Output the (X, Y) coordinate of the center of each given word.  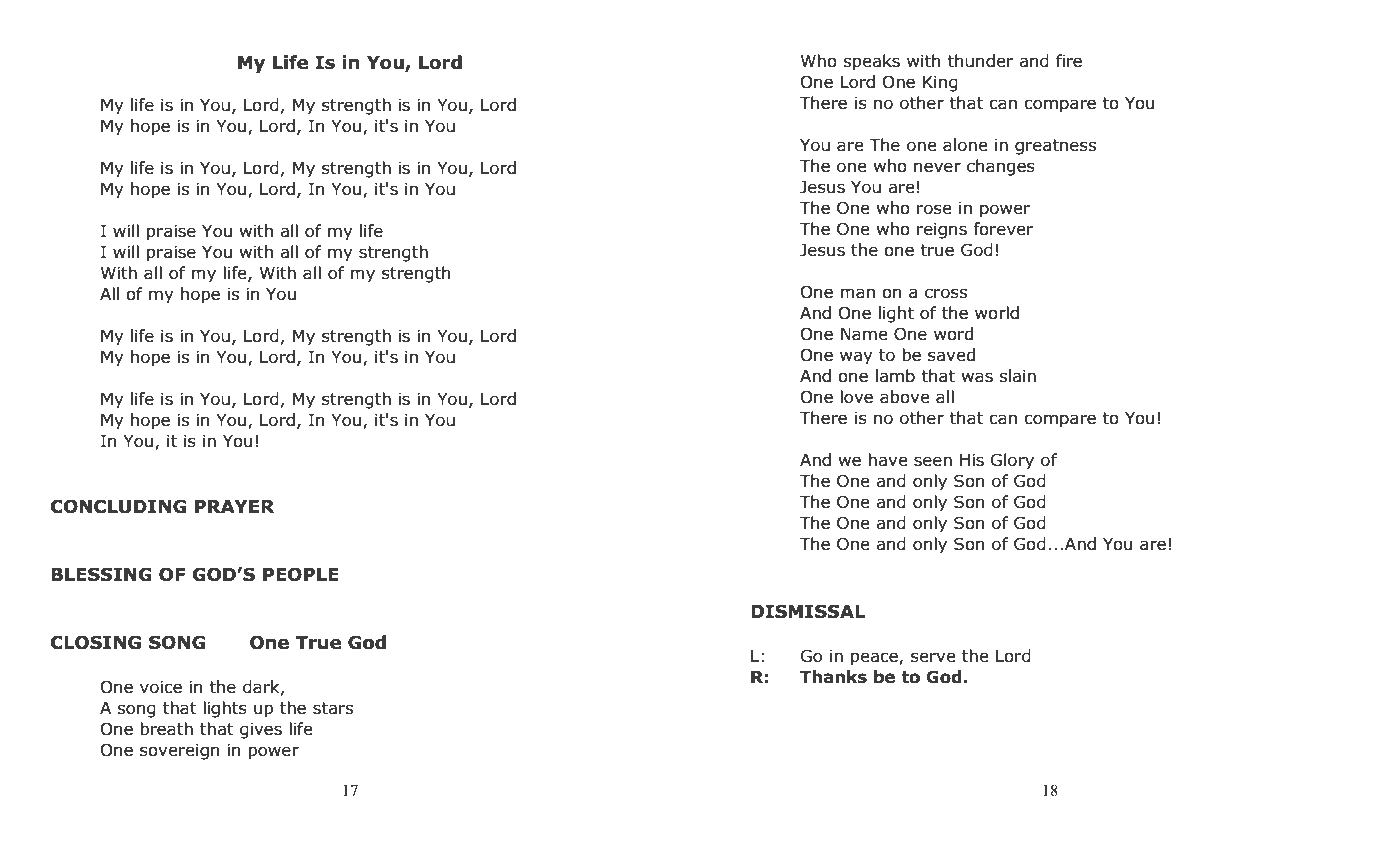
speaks (871, 62)
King (940, 83)
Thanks (833, 677)
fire (1069, 61)
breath (166, 729)
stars (333, 708)
